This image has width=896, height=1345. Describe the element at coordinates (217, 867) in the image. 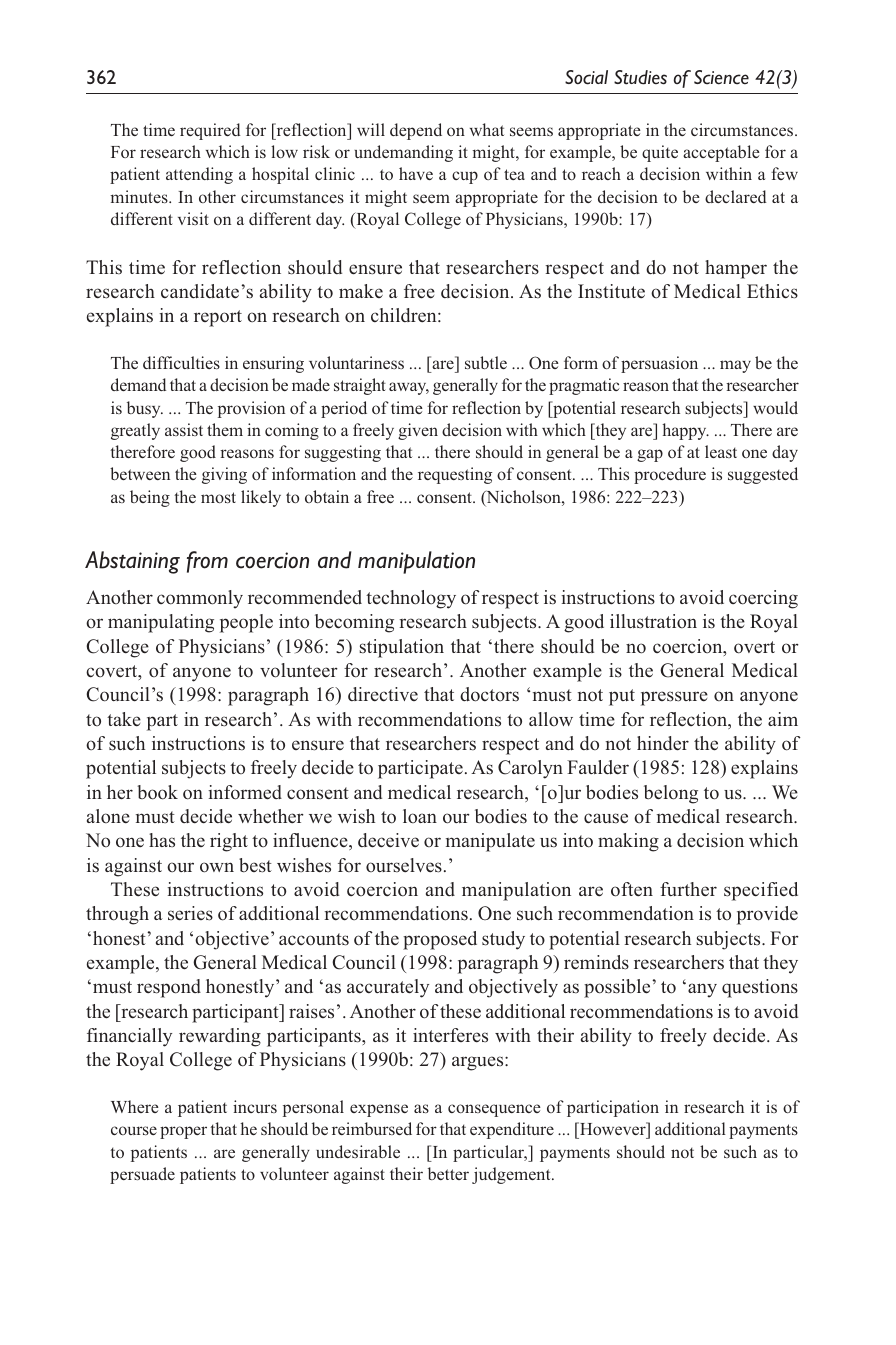

I see `own` at that location.
